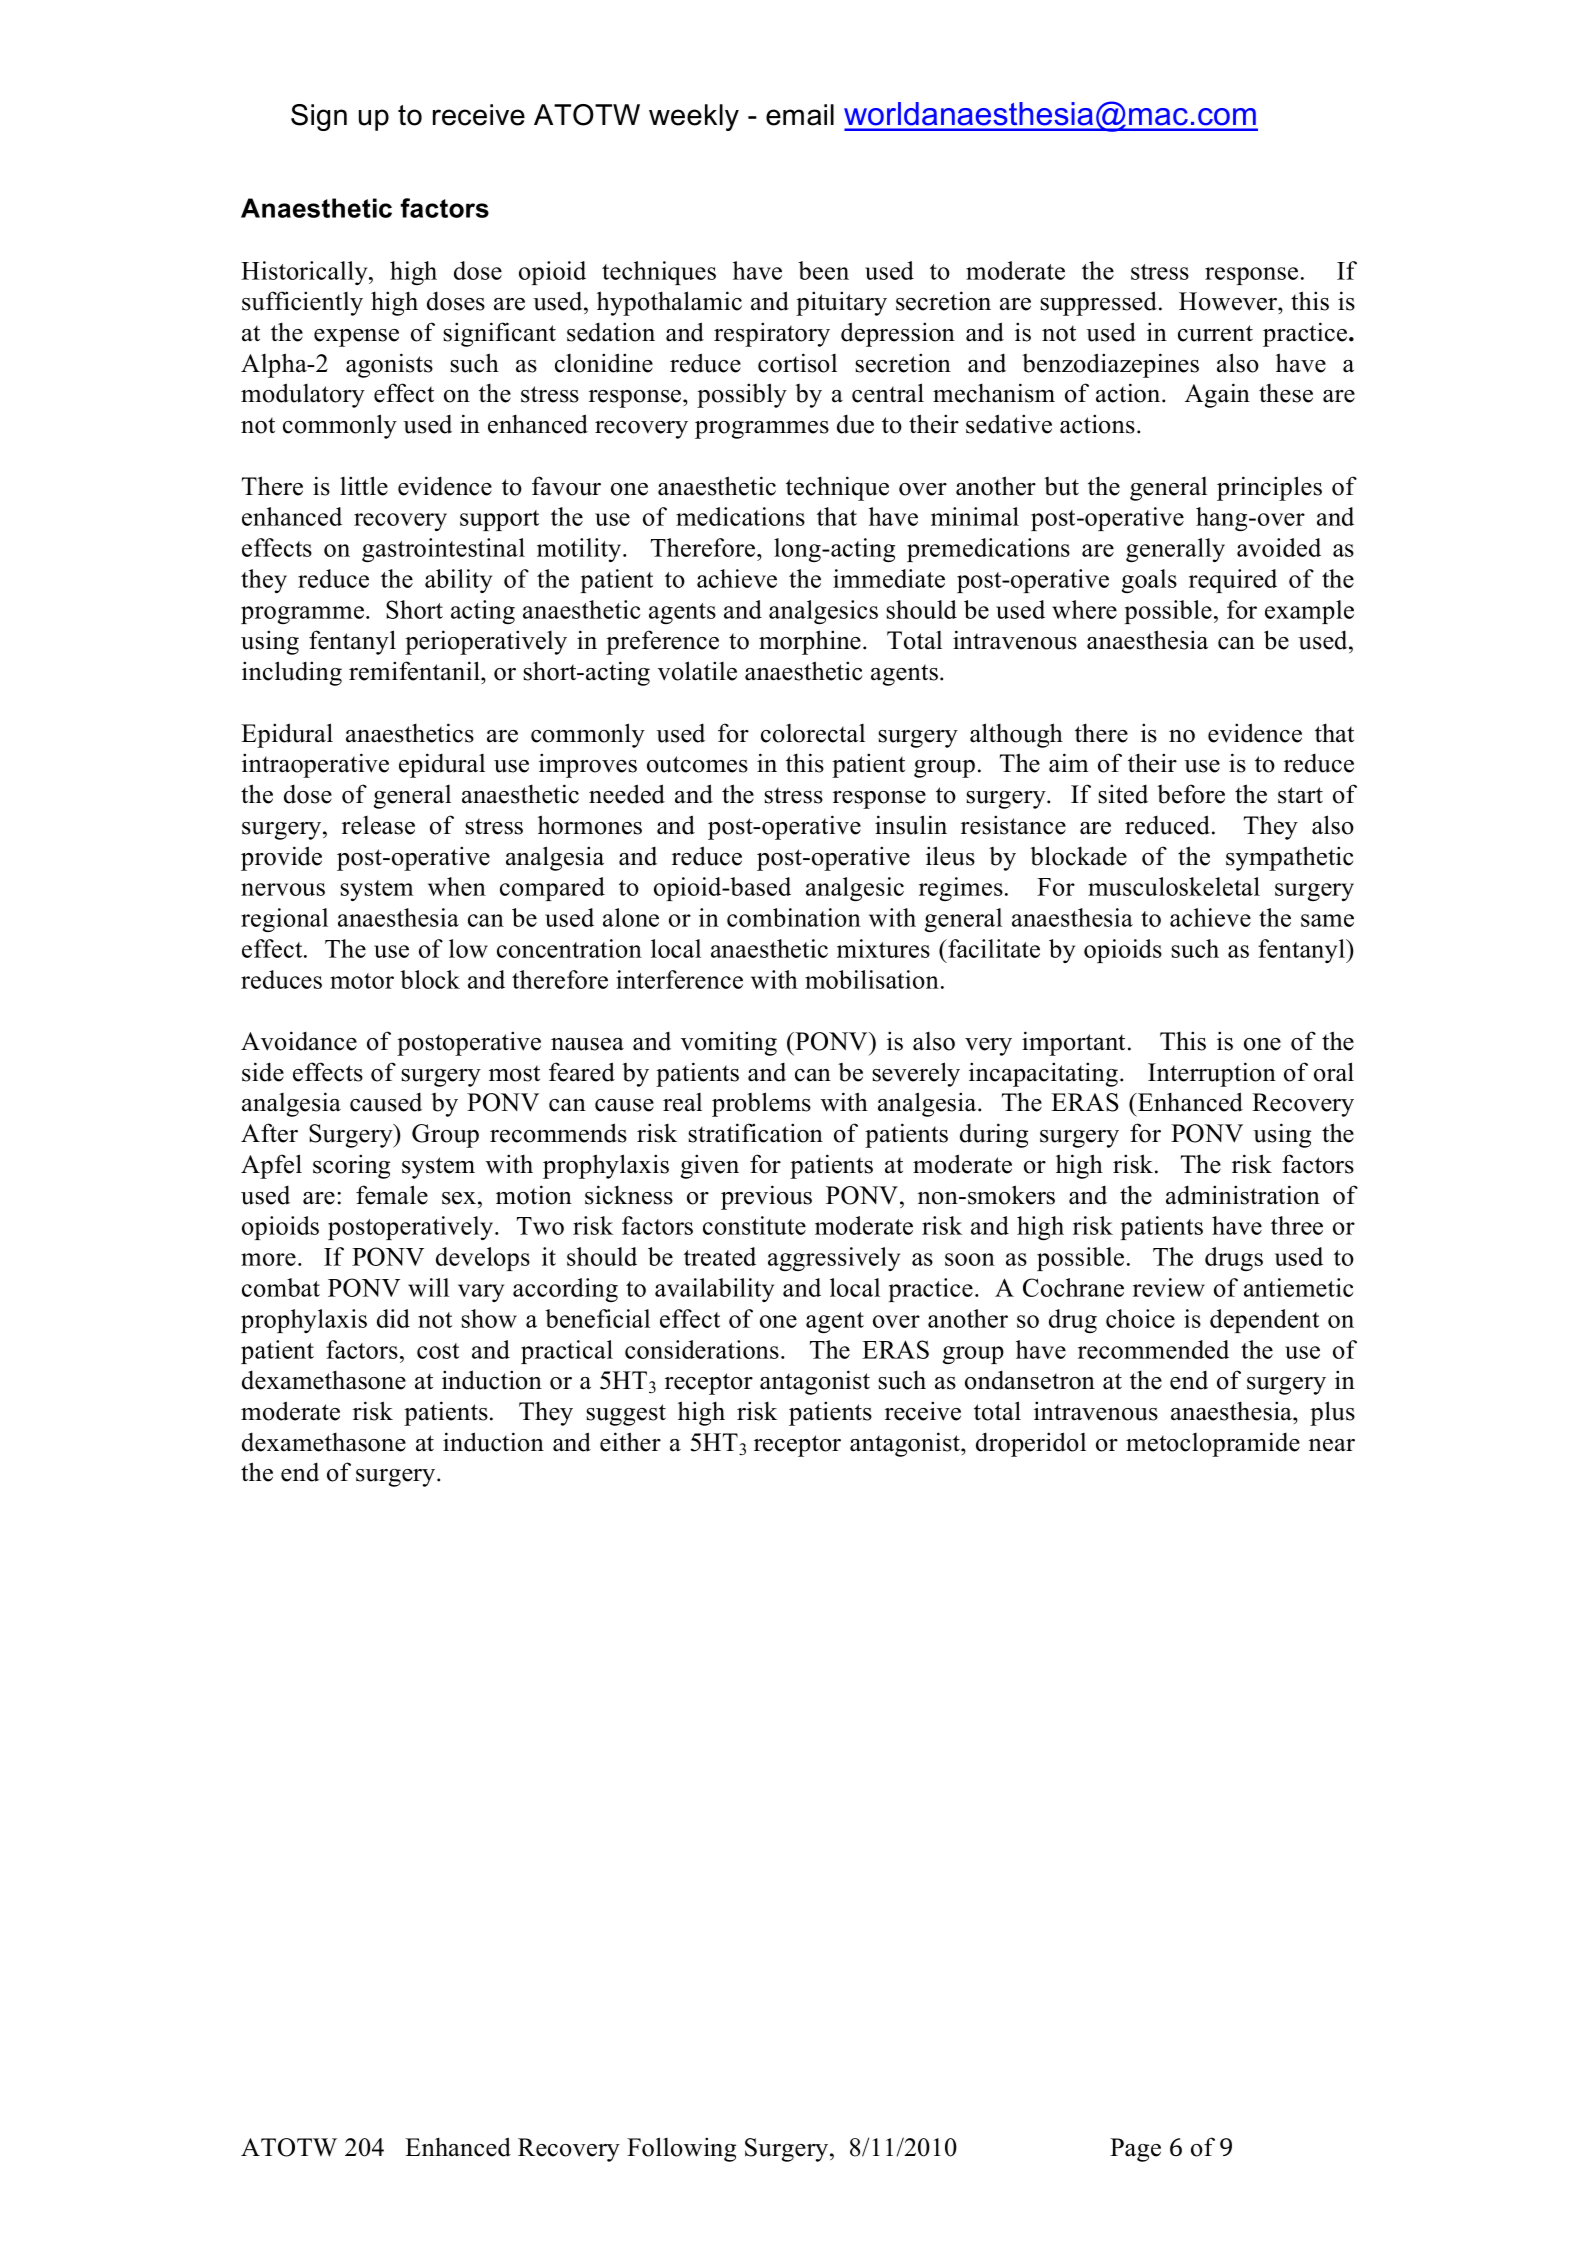 The height and width of the screenshot is (2257, 1596). Describe the element at coordinates (351, 1166) in the screenshot. I see `scoring` at that location.
